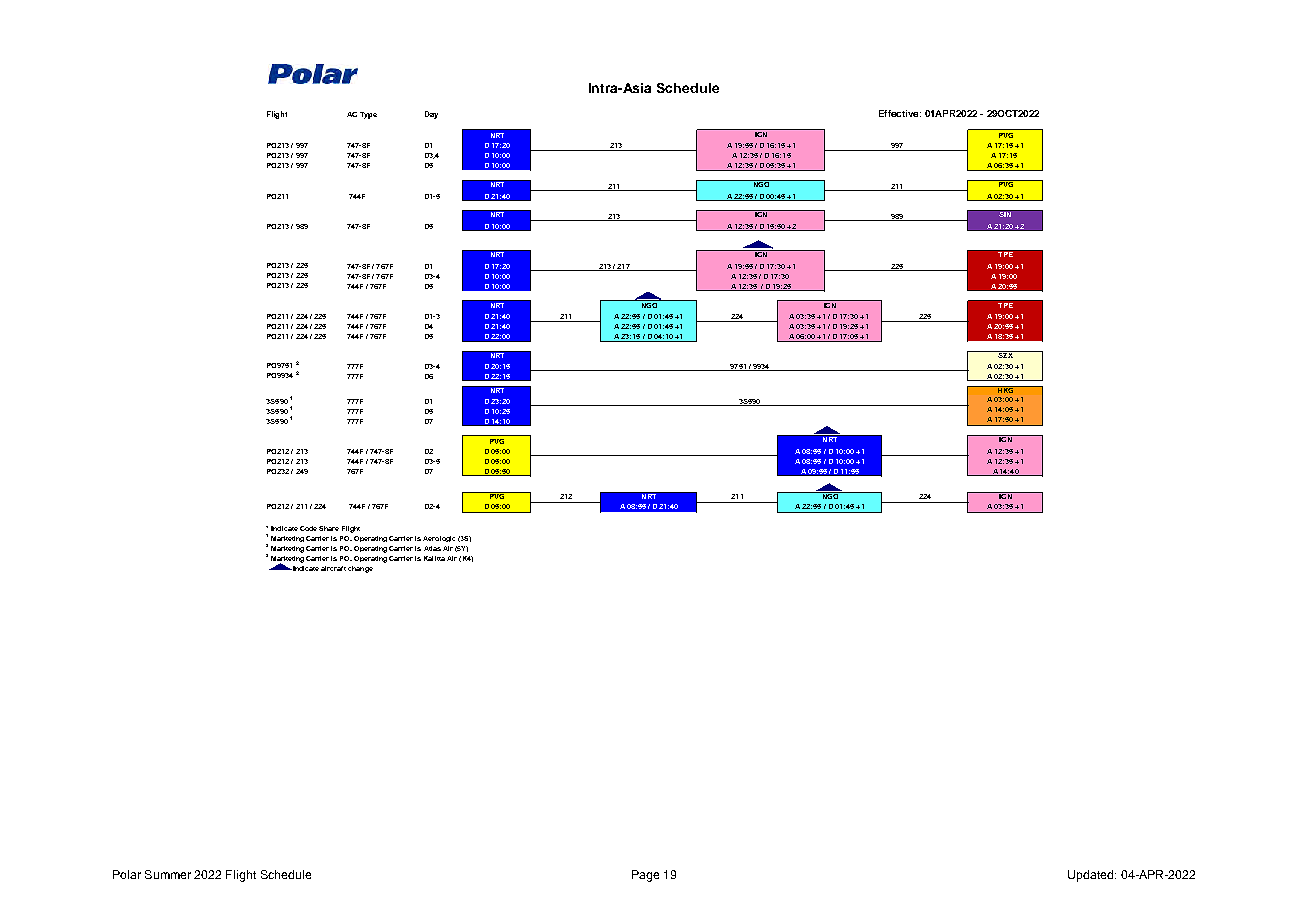  What do you see at coordinates (168, 874) in the screenshot?
I see `Summer` at bounding box center [168, 874].
